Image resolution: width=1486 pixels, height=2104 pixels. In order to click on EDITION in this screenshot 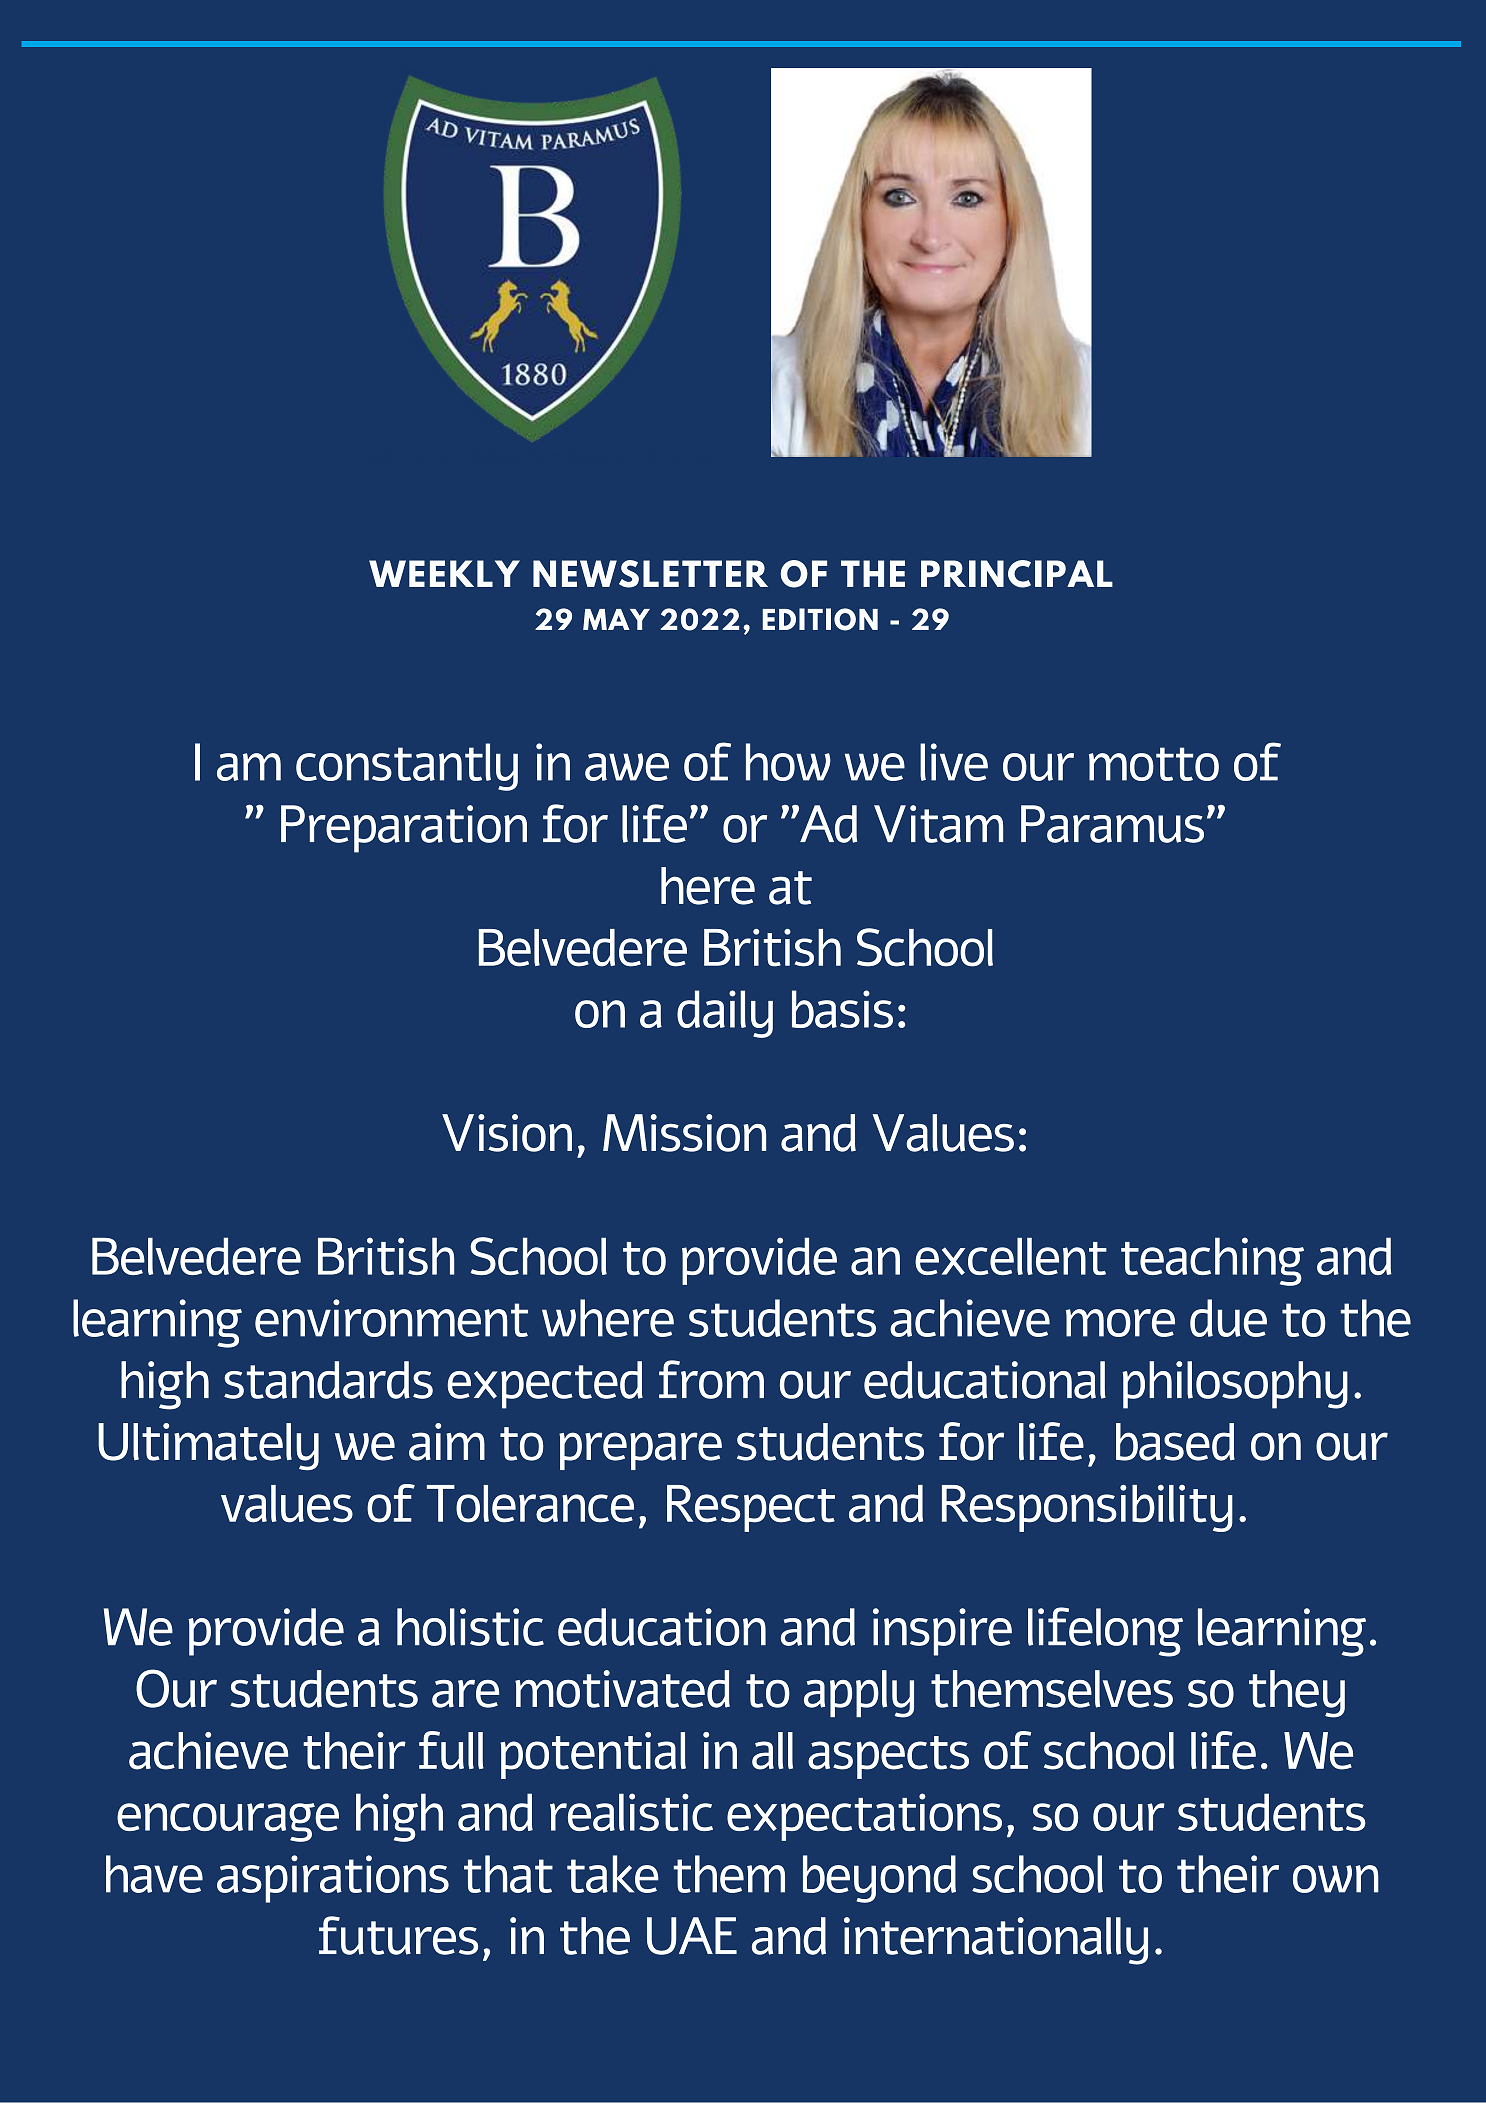, I will do `click(820, 619)`.
